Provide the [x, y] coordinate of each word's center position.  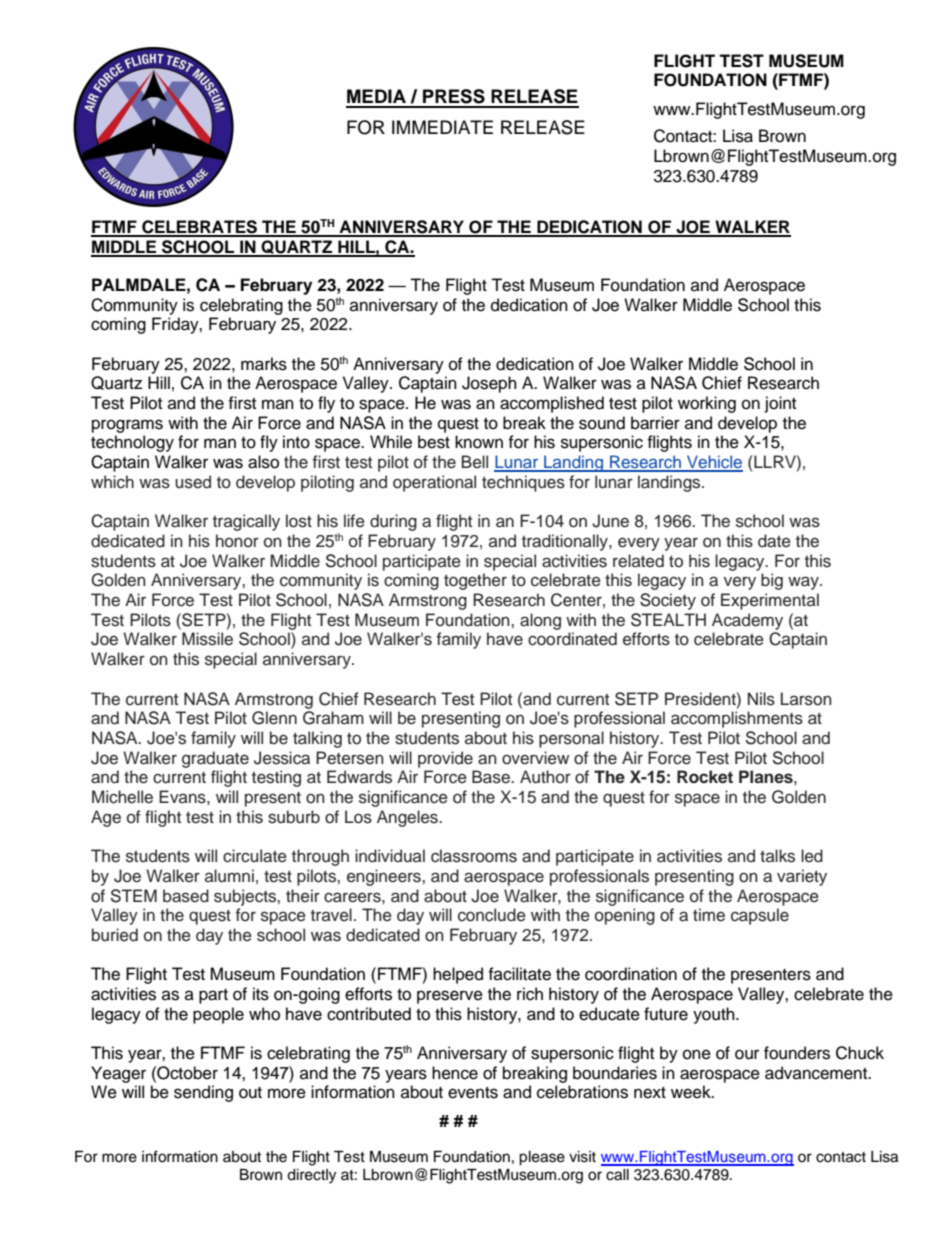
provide [445, 759]
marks [264, 364]
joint [780, 404]
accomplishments [737, 719]
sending [203, 1093]
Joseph [489, 384]
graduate [215, 759]
